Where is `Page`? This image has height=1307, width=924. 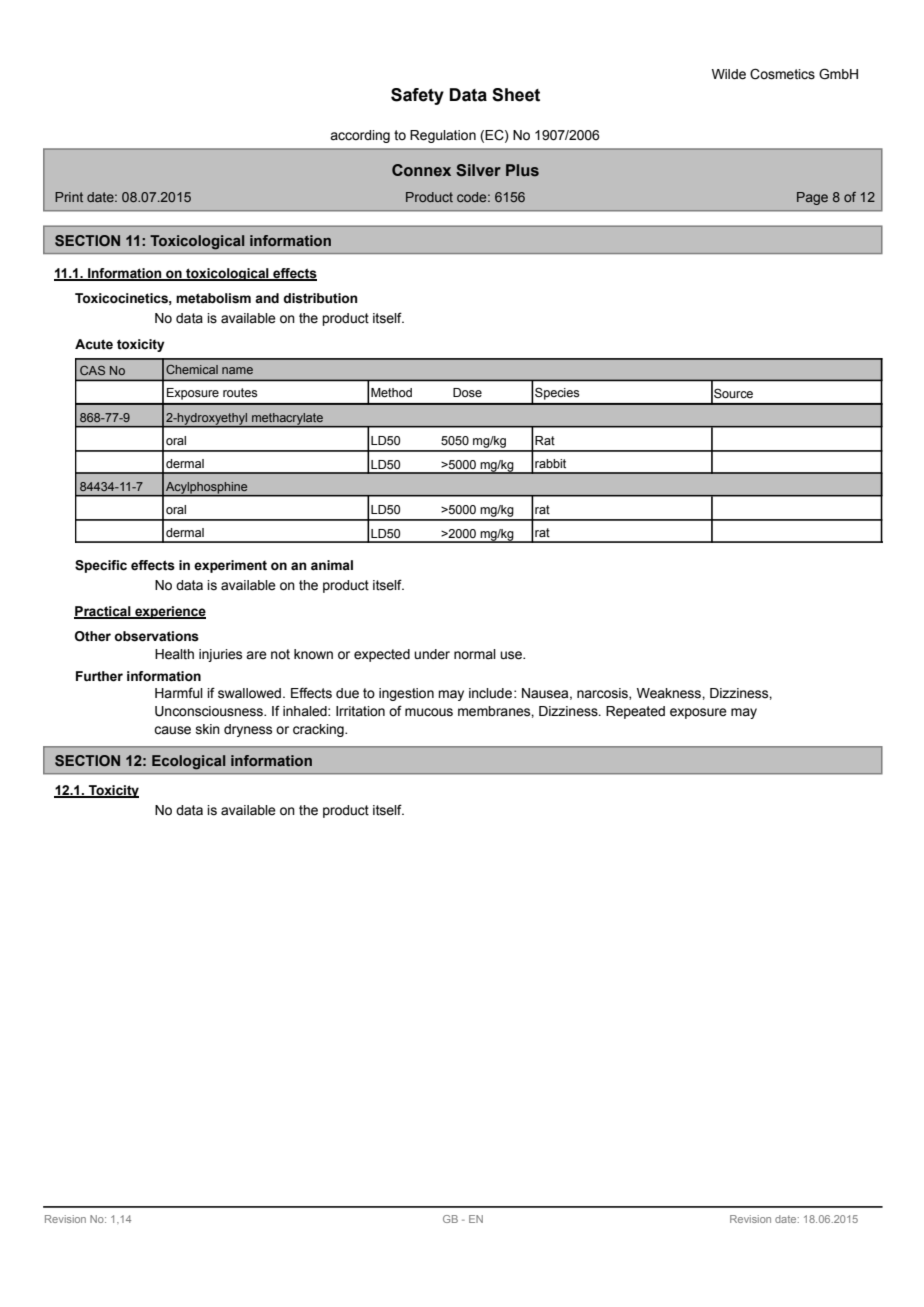 Page is located at coordinates (812, 198).
